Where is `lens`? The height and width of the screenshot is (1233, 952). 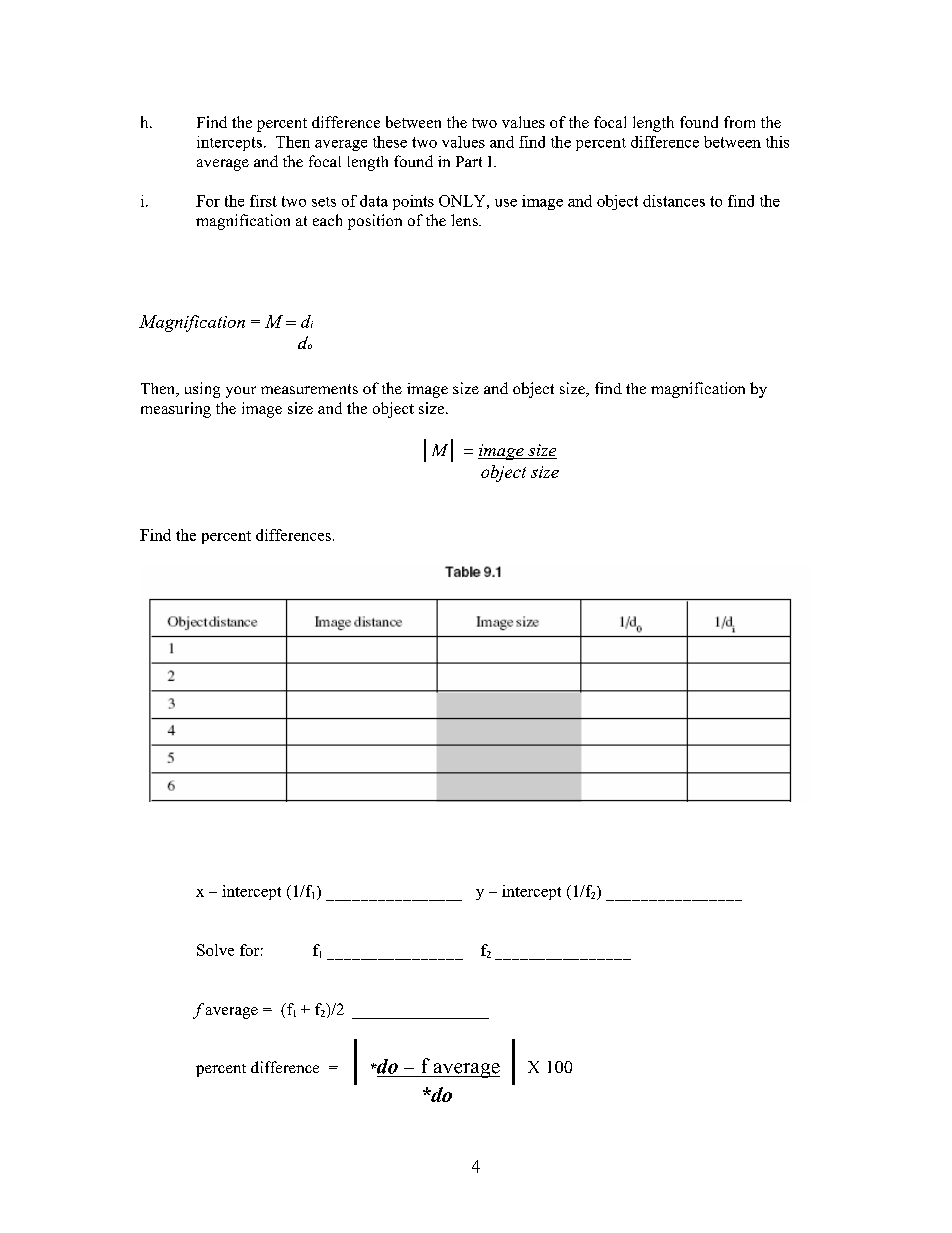 lens is located at coordinates (465, 220).
